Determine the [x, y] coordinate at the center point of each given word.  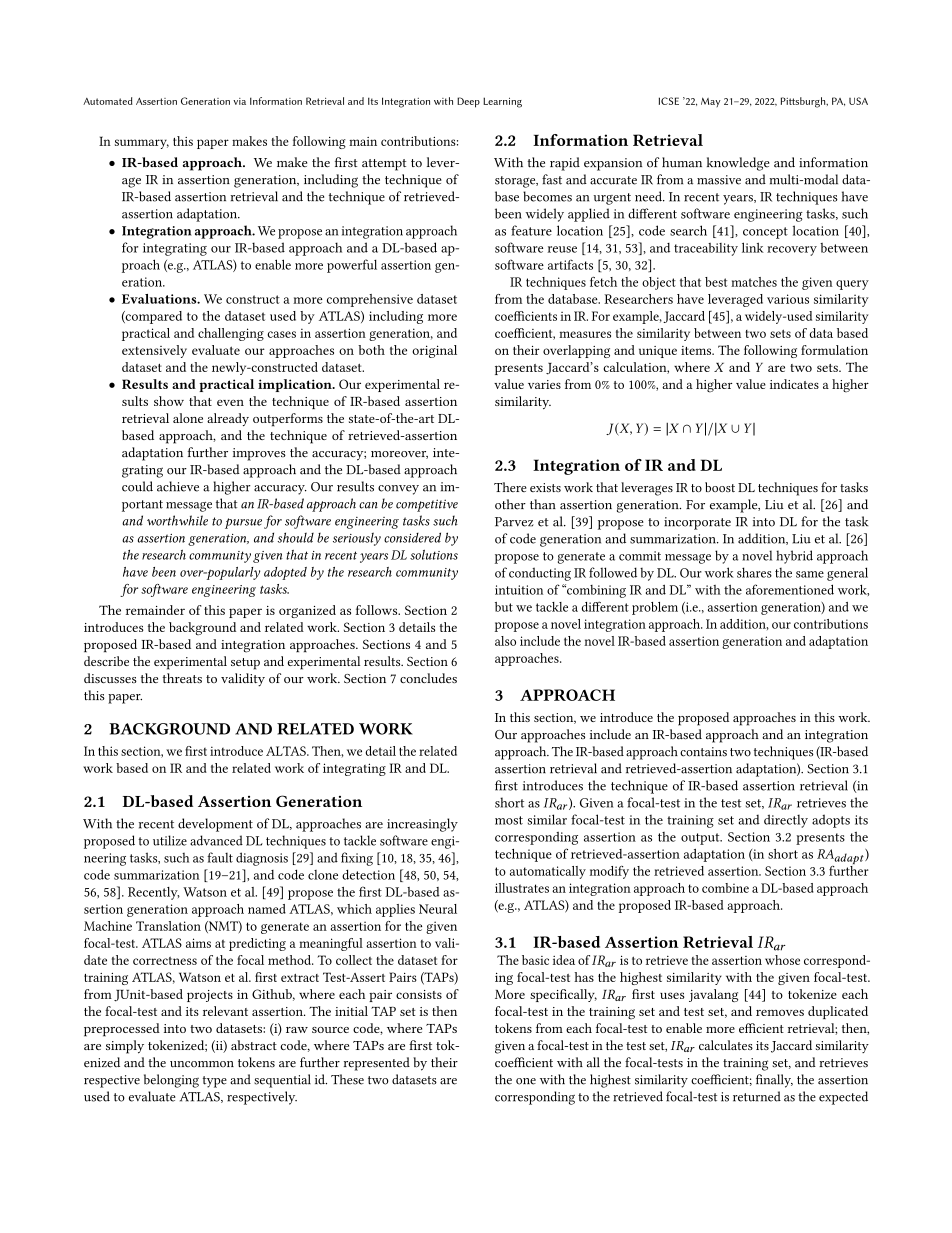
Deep [468, 102]
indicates [794, 384]
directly [786, 821]
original [434, 351]
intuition [519, 590]
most [509, 820]
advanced [216, 840]
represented [377, 1064]
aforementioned [790, 589]
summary [142, 144]
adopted [285, 573]
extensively [154, 351]
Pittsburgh [804, 102]
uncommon [202, 1064]
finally [774, 1081]
